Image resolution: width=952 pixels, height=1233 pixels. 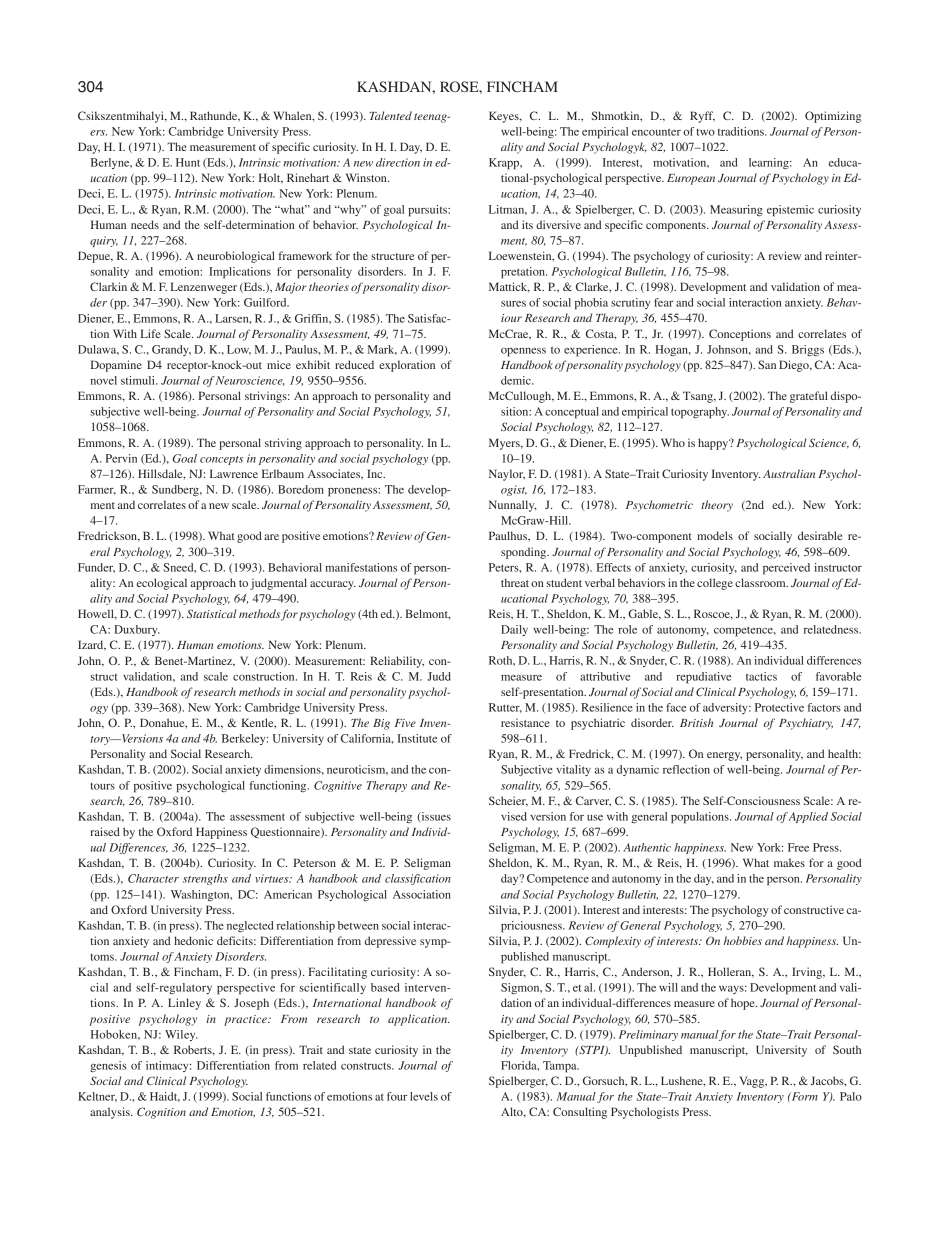 I want to click on openness, so click(x=523, y=352).
